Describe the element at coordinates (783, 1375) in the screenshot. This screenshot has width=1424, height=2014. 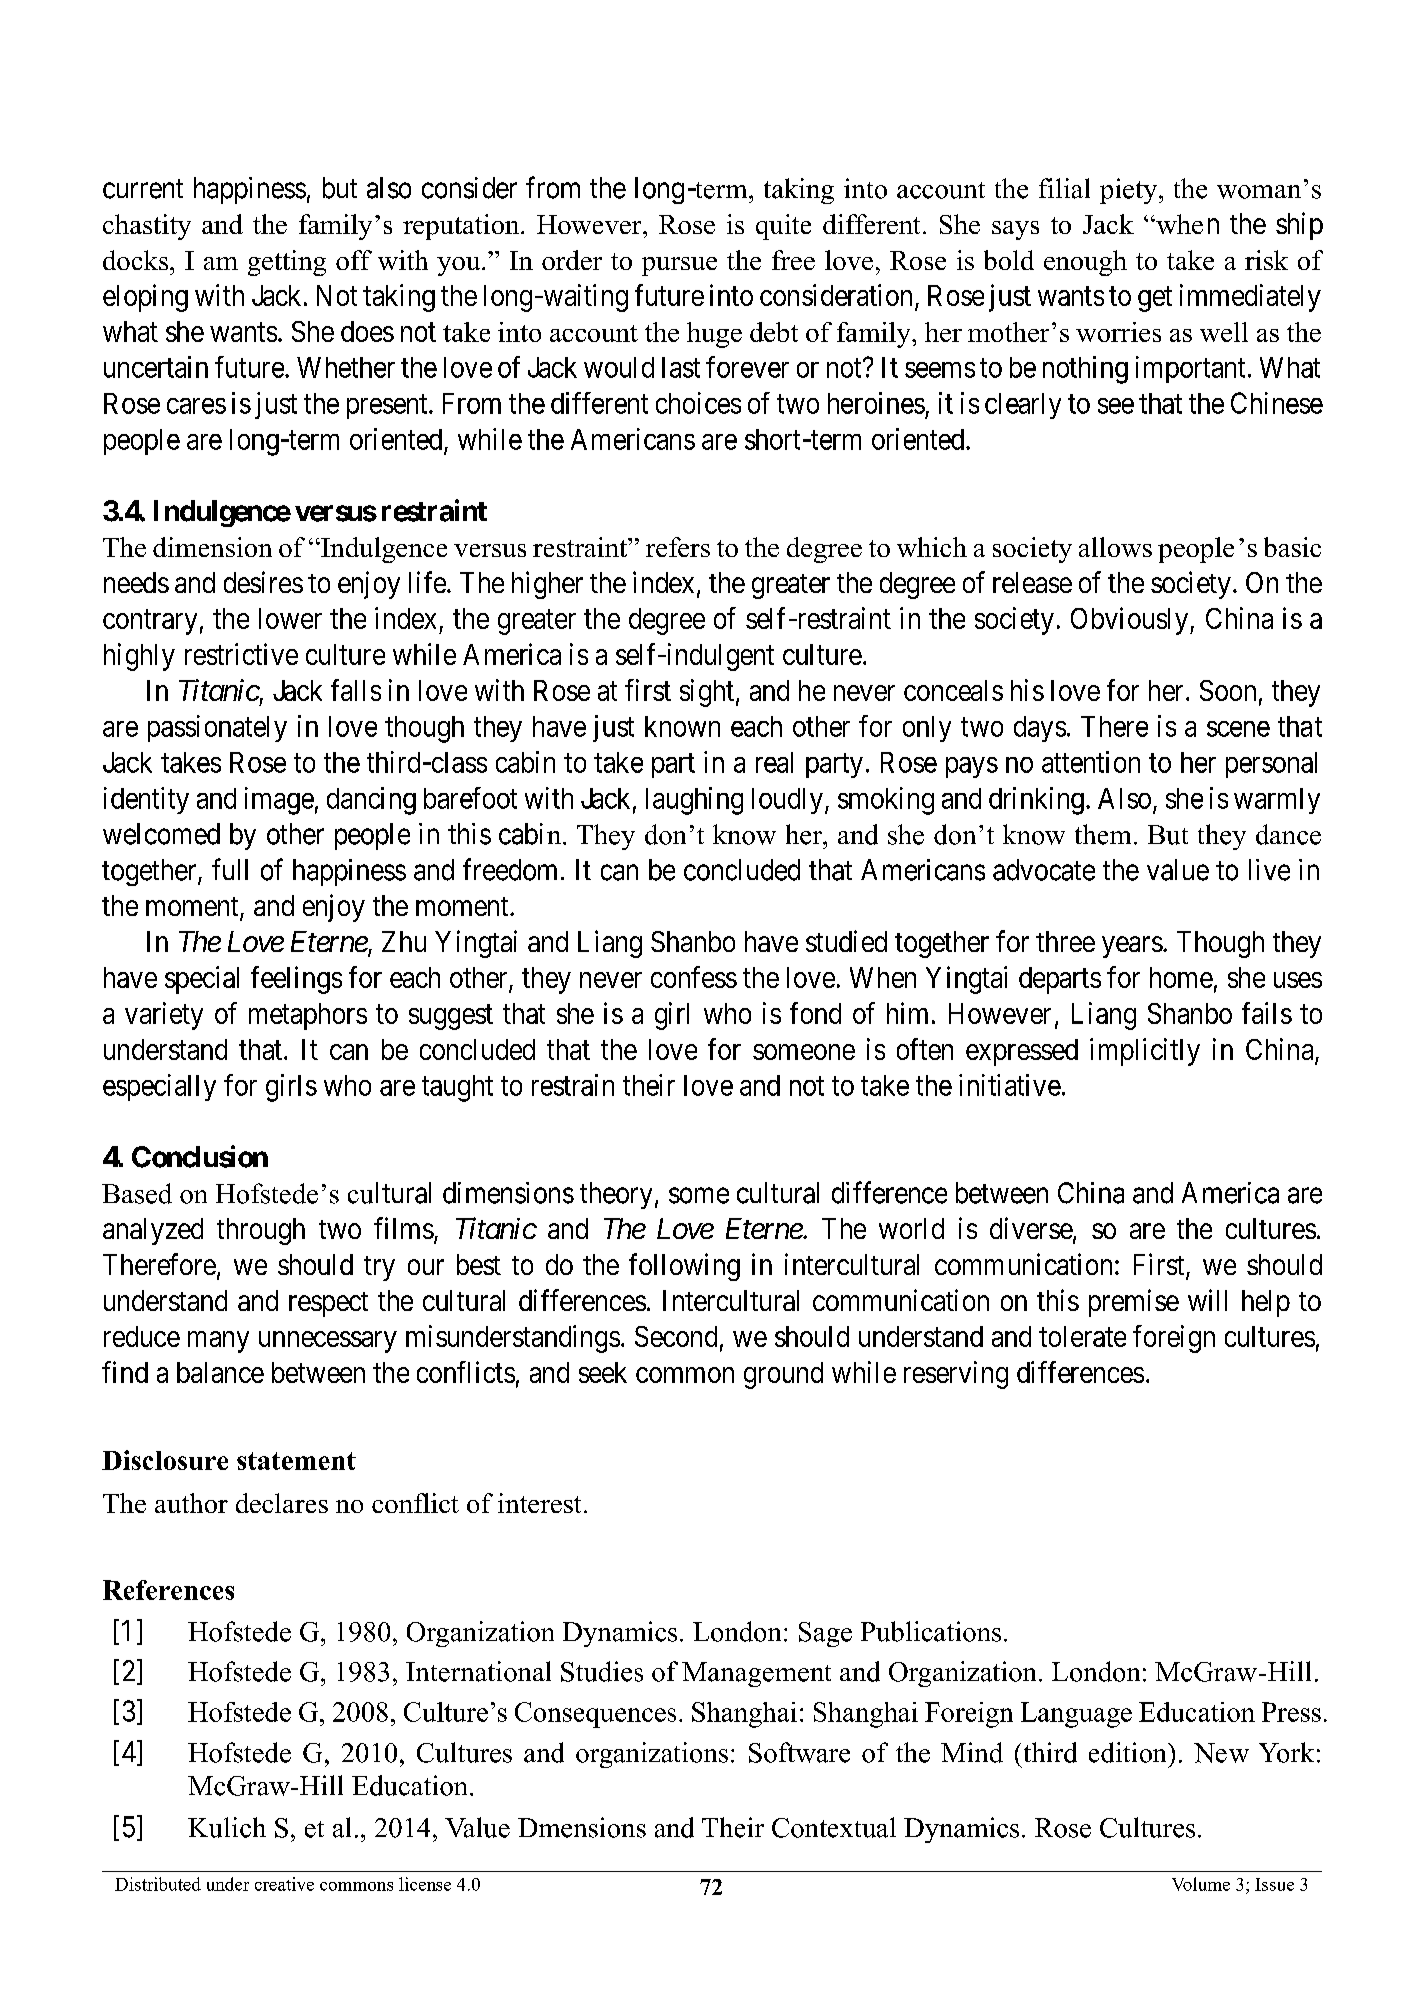
I see `ground` at that location.
